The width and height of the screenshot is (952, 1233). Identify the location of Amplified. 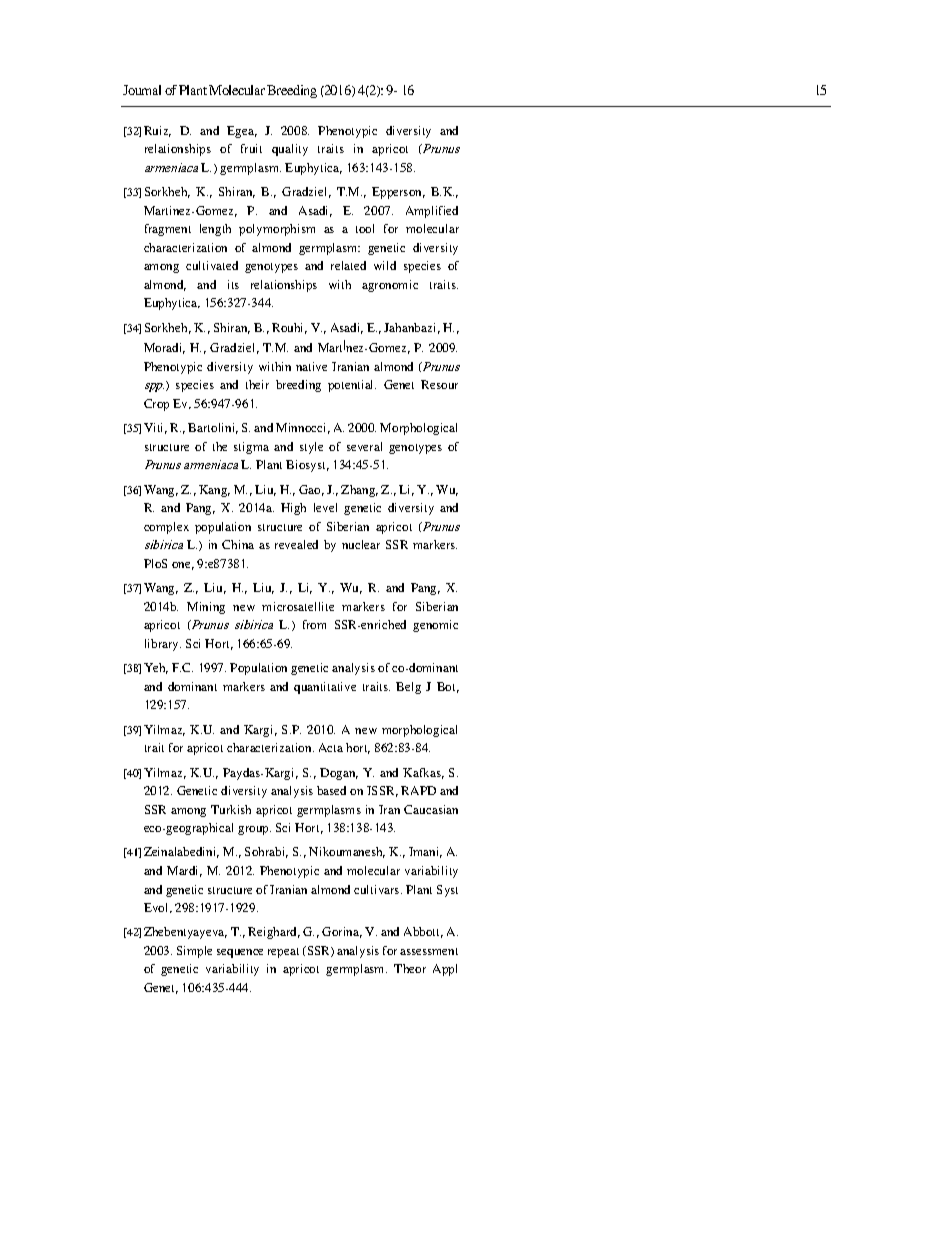
(432, 212).
